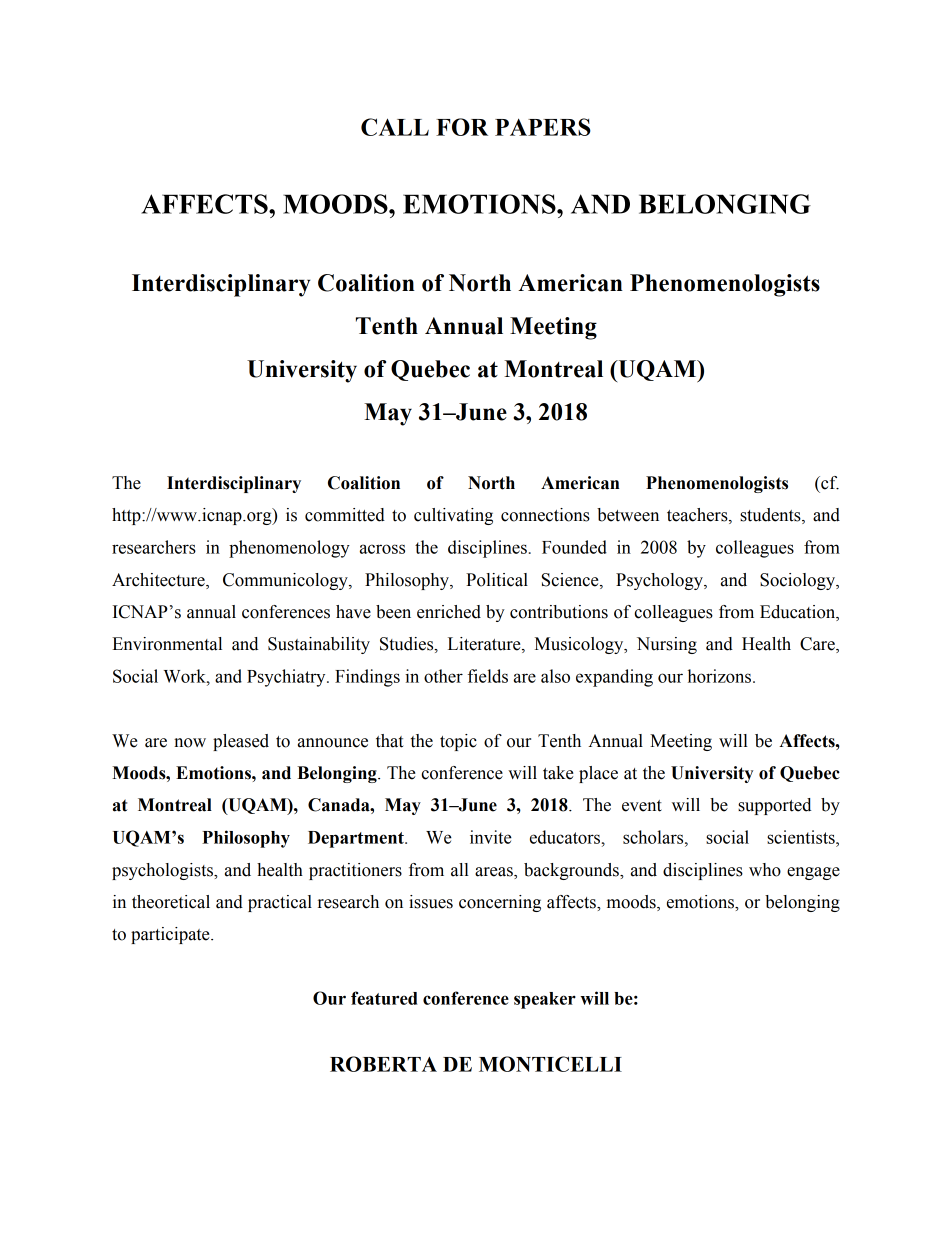  Describe the element at coordinates (545, 1000) in the document. I see `speaker` at that location.
